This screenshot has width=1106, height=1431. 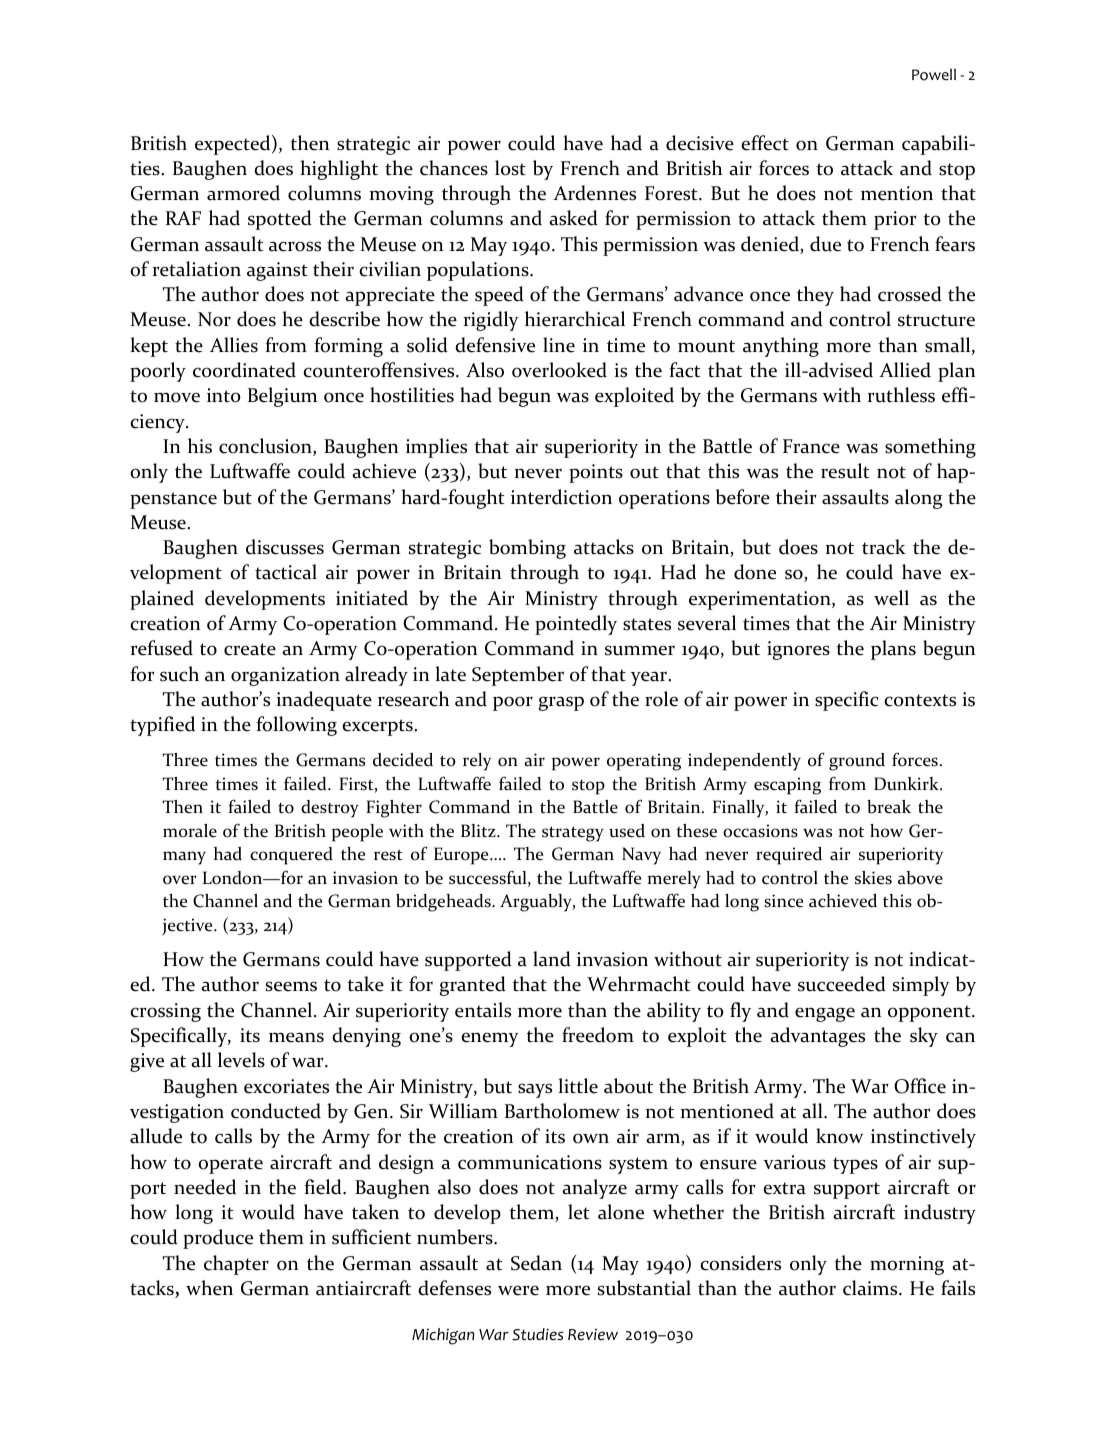 I want to click on engage, so click(x=825, y=1014).
